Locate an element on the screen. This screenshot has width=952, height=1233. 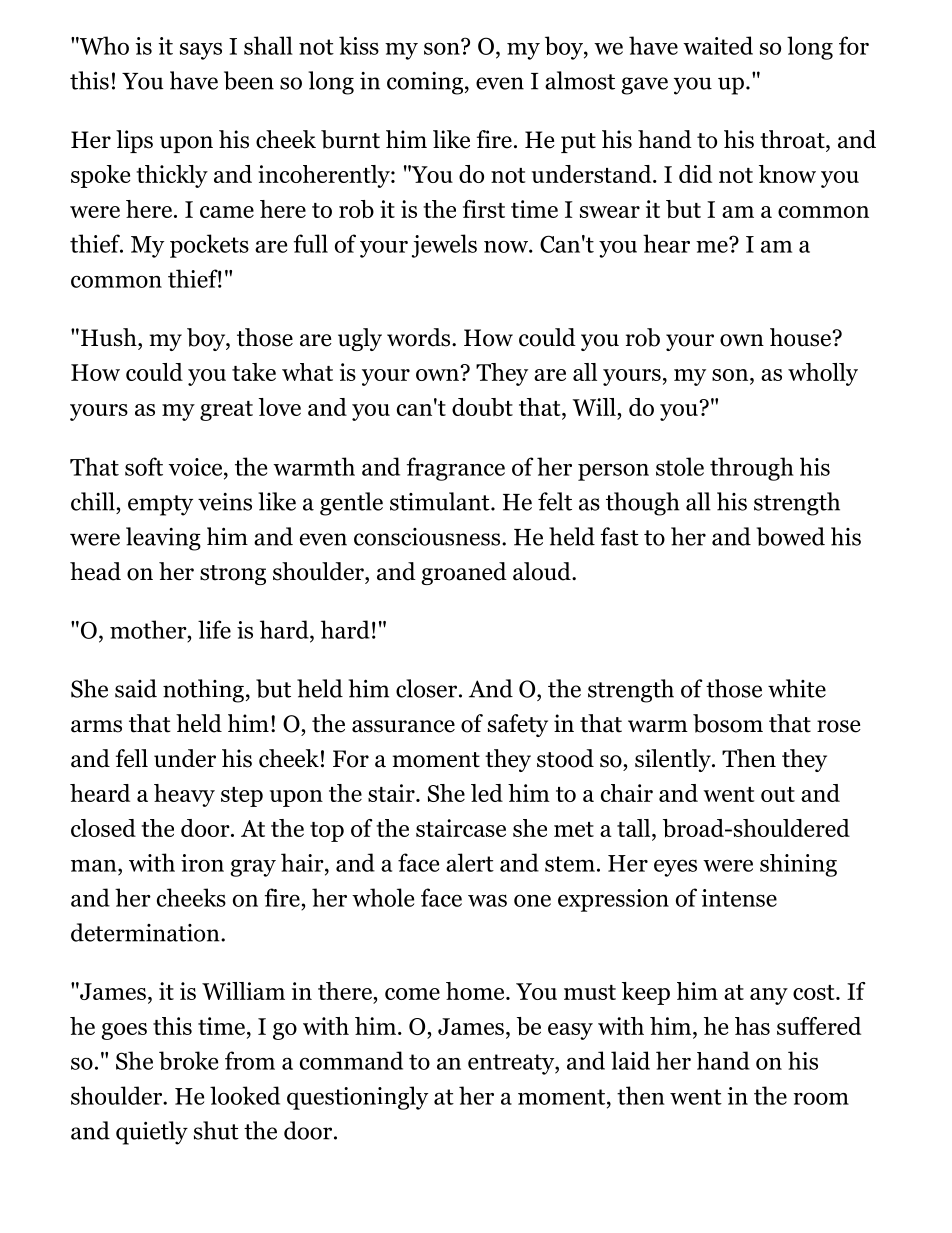
waited is located at coordinates (718, 45).
